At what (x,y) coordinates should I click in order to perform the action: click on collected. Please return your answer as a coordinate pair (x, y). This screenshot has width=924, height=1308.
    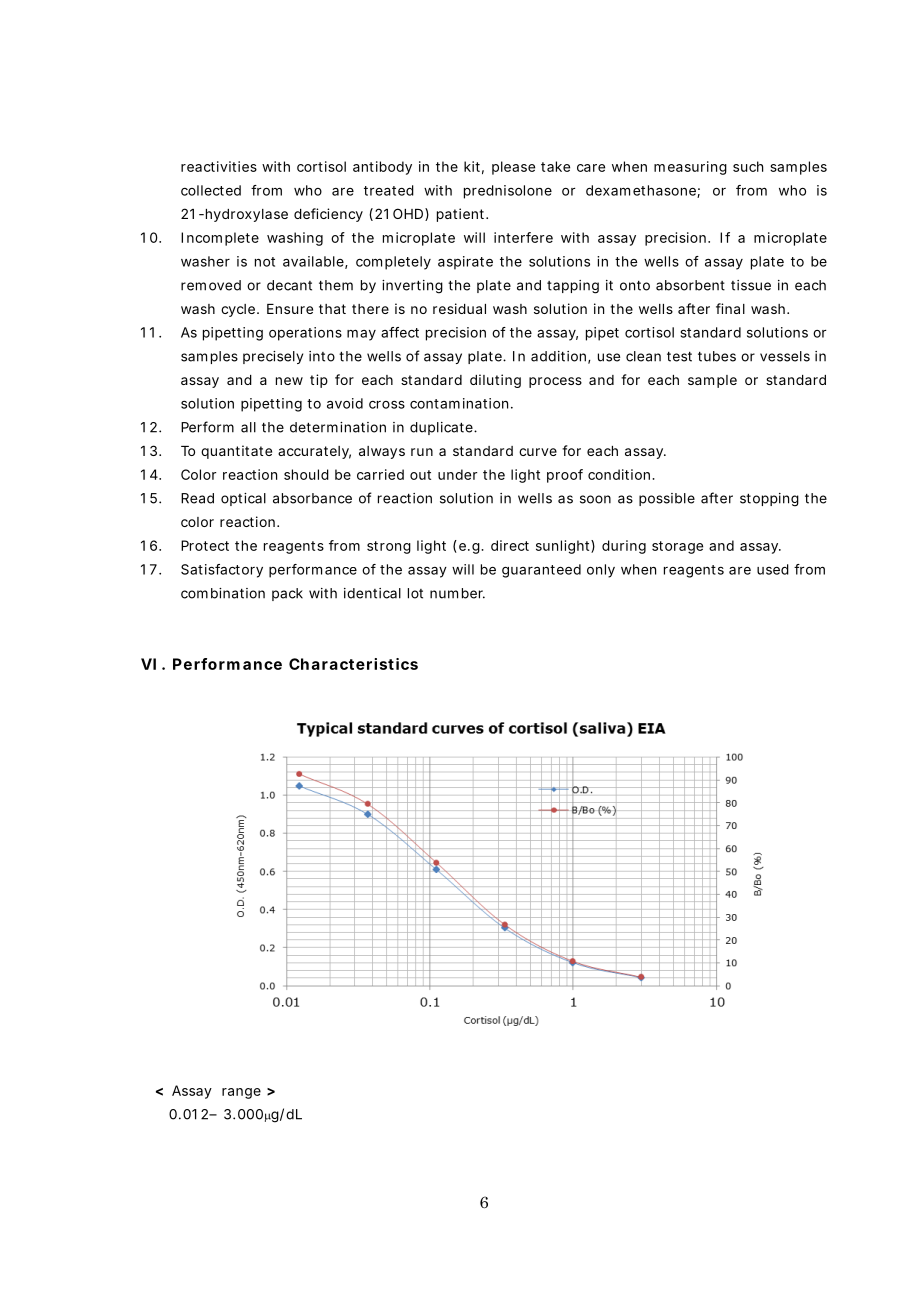
    Looking at the image, I should click on (211, 190).
